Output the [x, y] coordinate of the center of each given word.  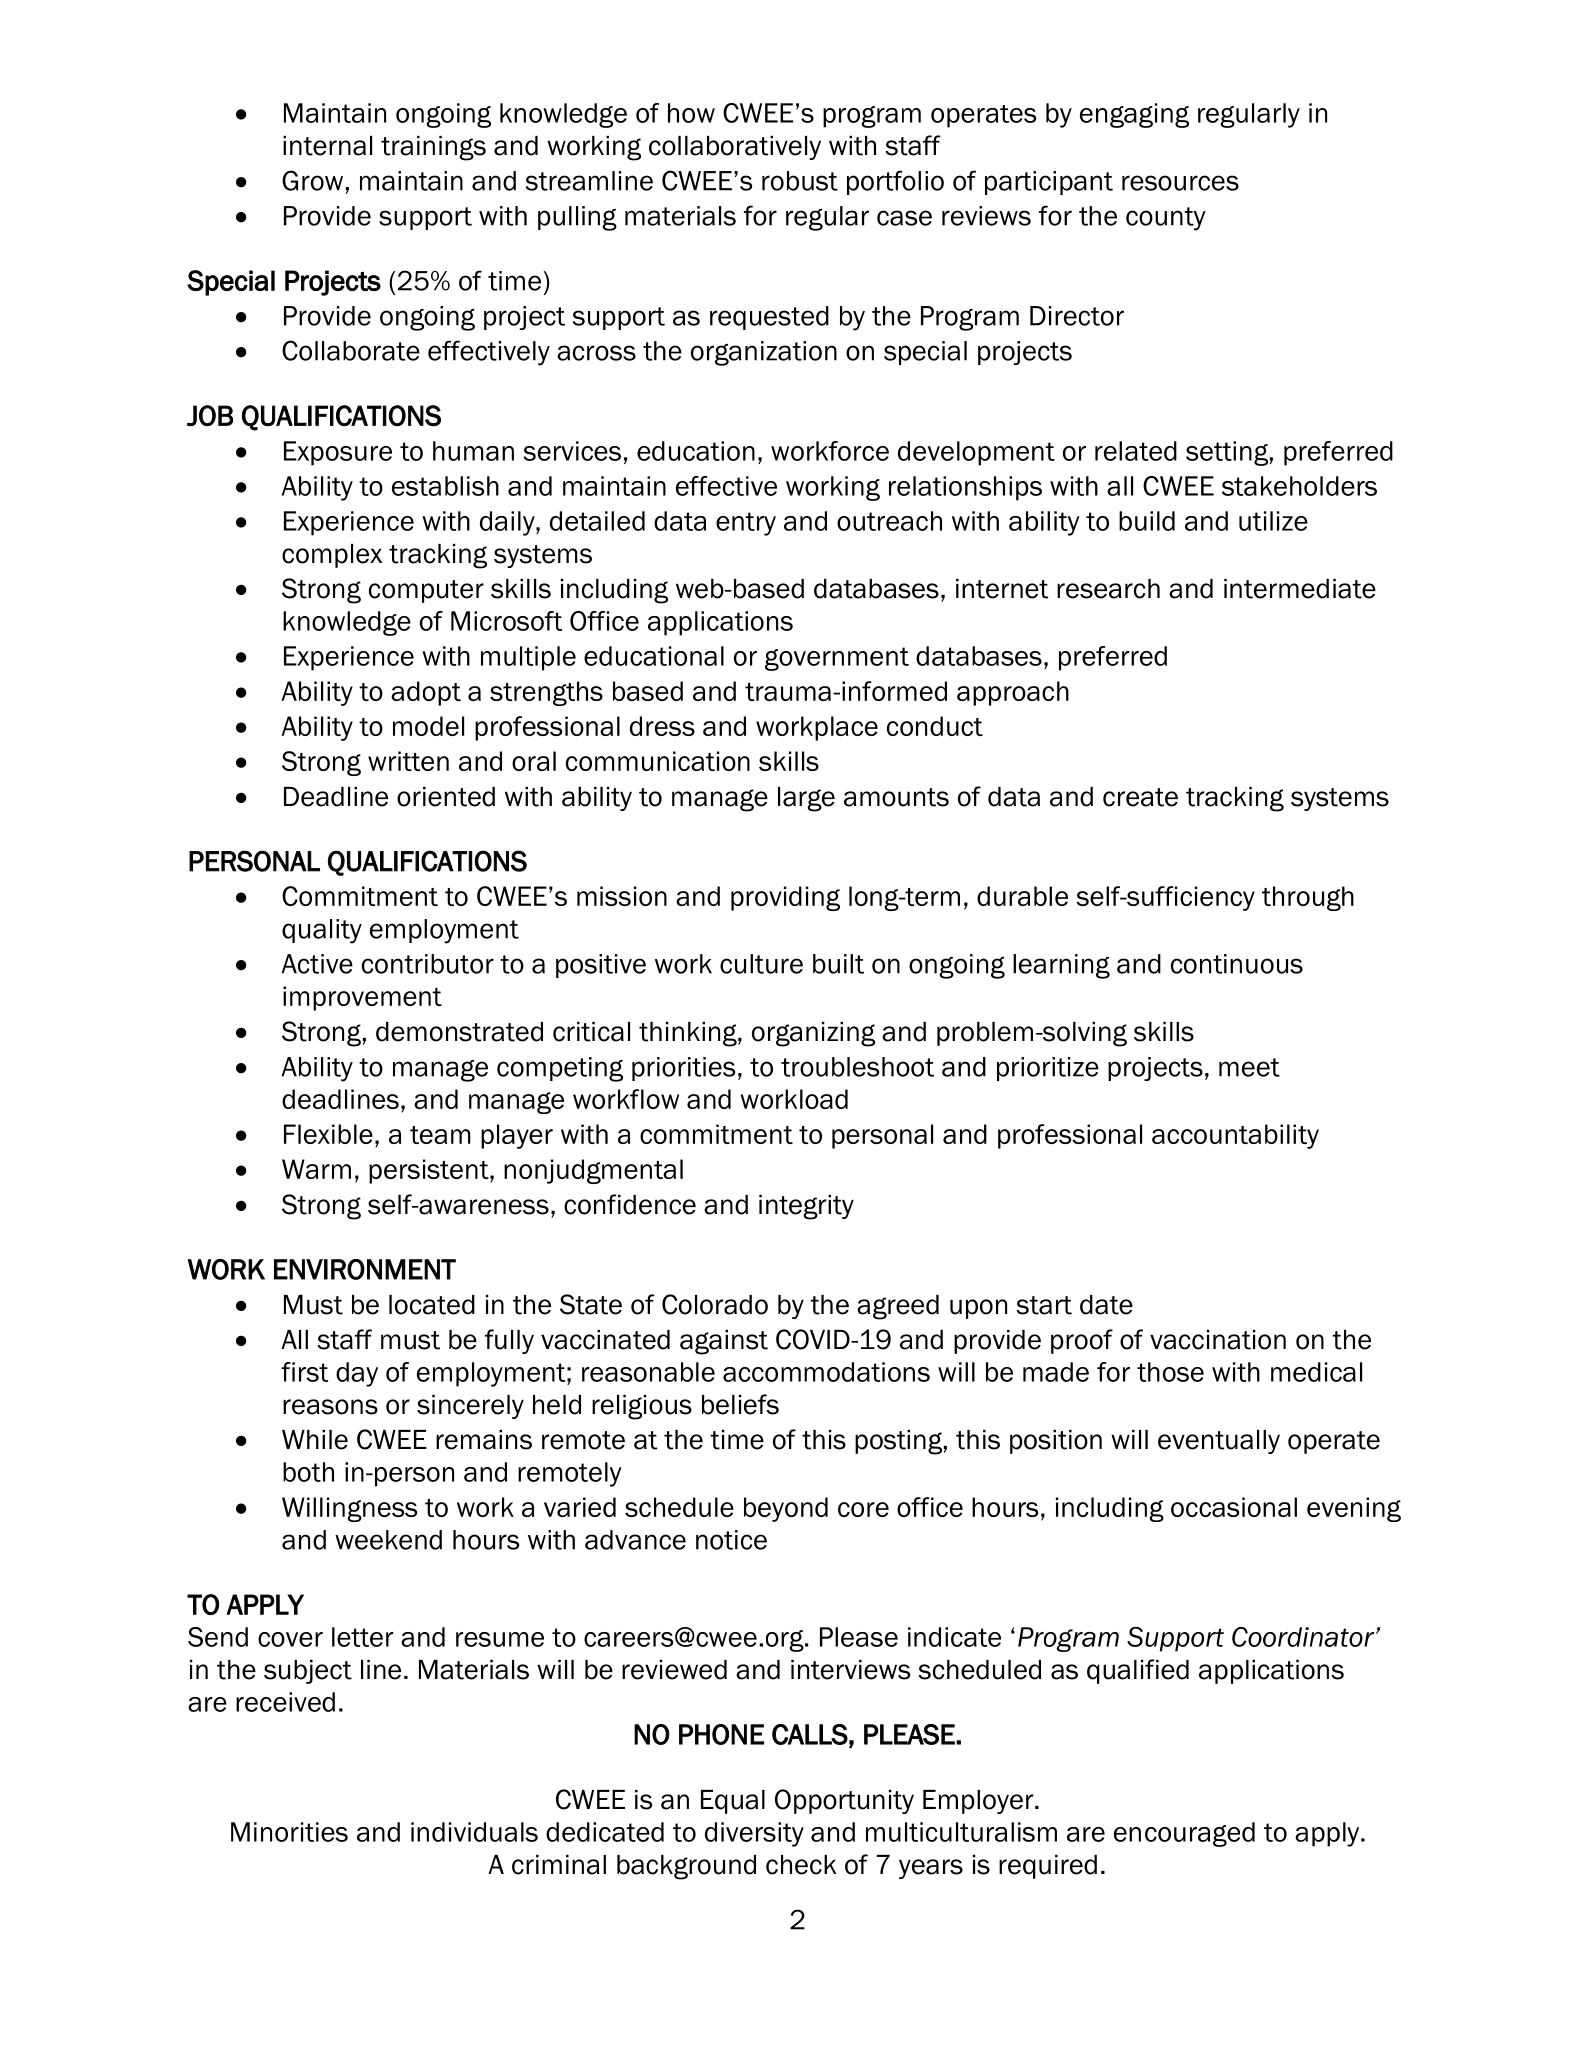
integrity [806, 1207]
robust [800, 181]
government [837, 659]
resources [1180, 183]
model [428, 726]
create [1140, 797]
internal [327, 146]
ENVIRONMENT [365, 1269]
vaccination [1218, 1340]
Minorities [289, 1832]
